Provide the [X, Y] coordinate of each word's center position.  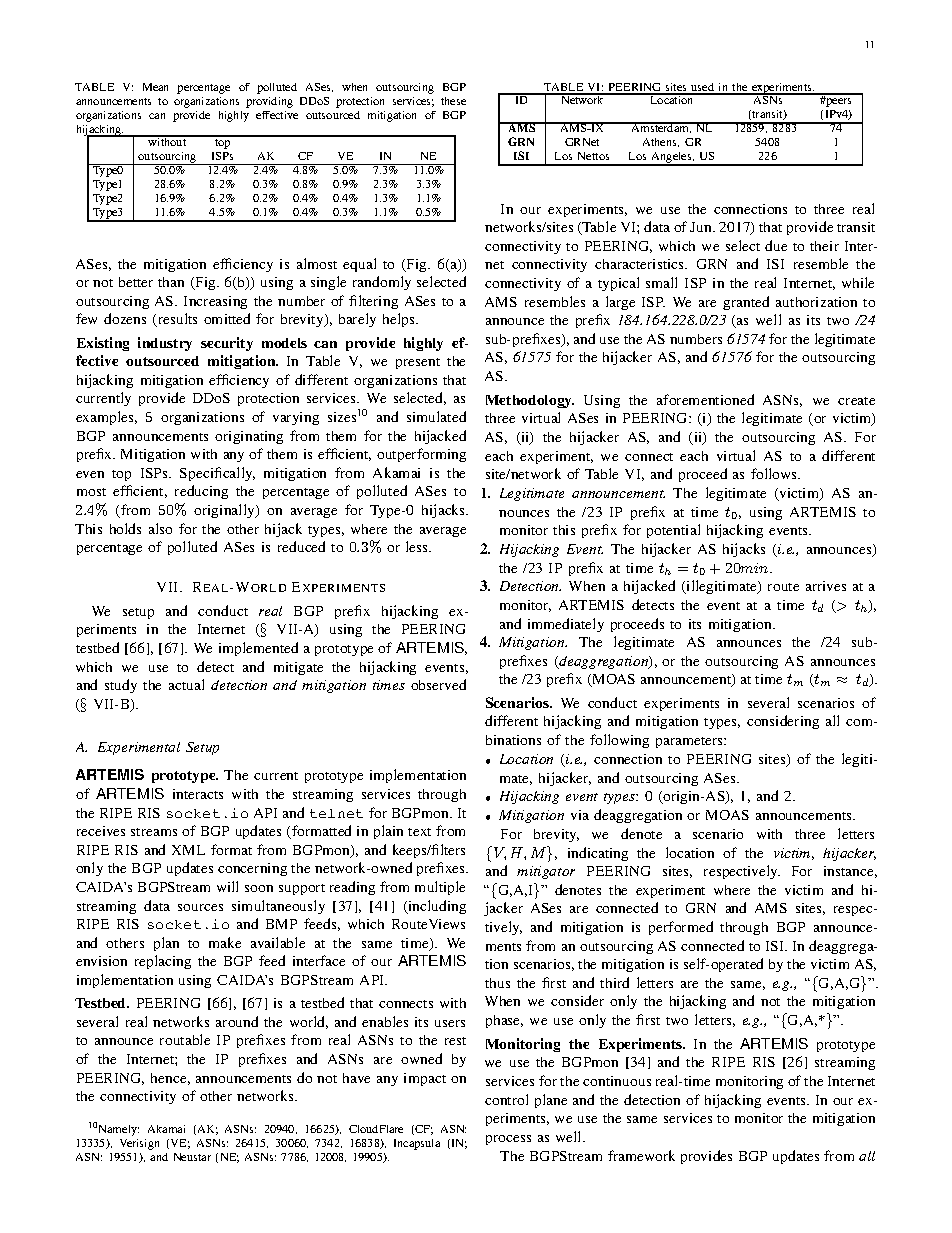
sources [200, 907]
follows [775, 473]
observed [438, 684]
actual [186, 684]
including [436, 907]
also [160, 528]
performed [681, 928]
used [703, 88]
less [418, 546]
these [453, 101]
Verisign [139, 1144]
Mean [155, 87]
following [619, 741]
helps [400, 320]
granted [746, 303]
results [176, 320]
